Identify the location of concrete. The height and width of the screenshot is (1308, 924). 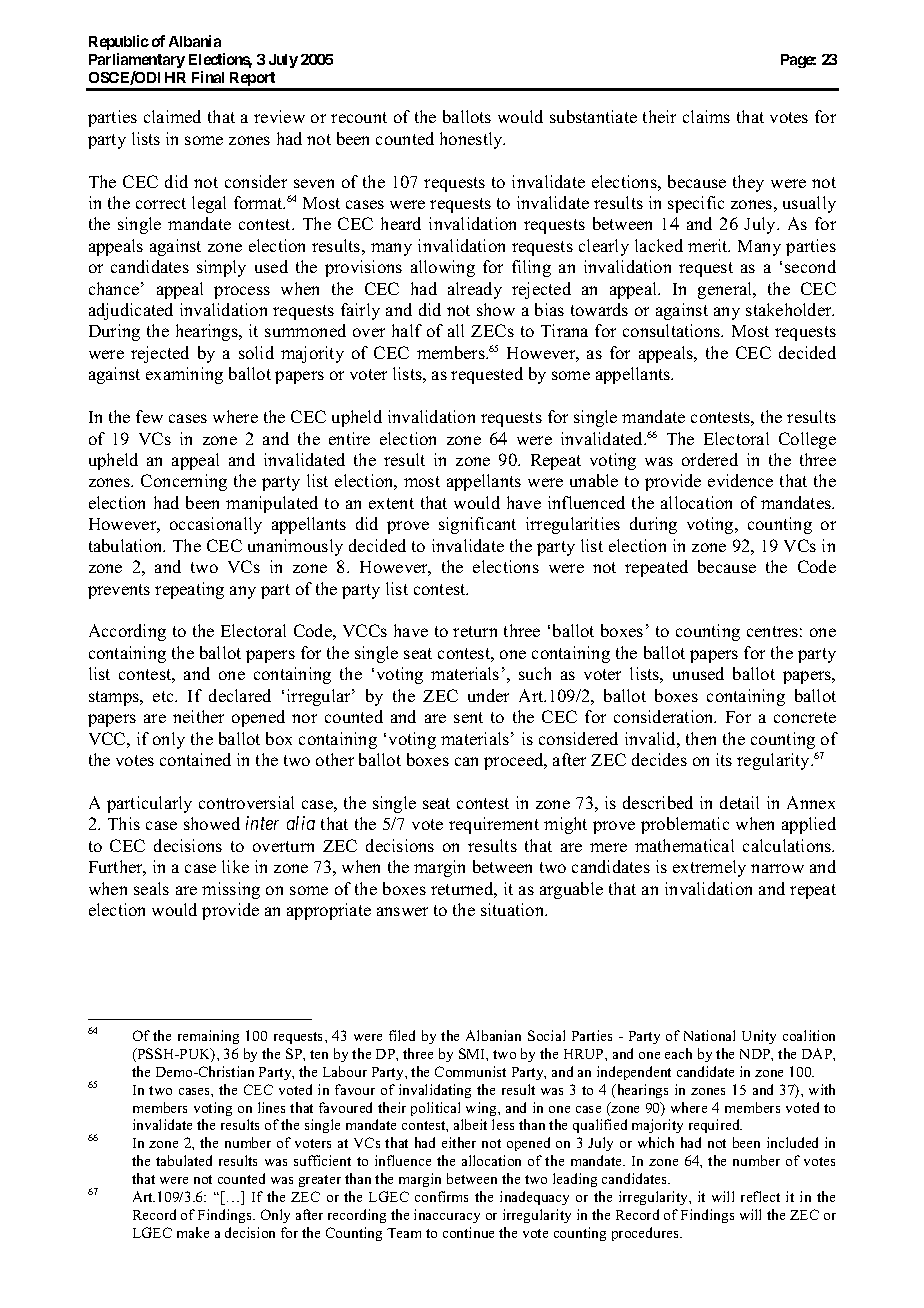
(805, 717).
